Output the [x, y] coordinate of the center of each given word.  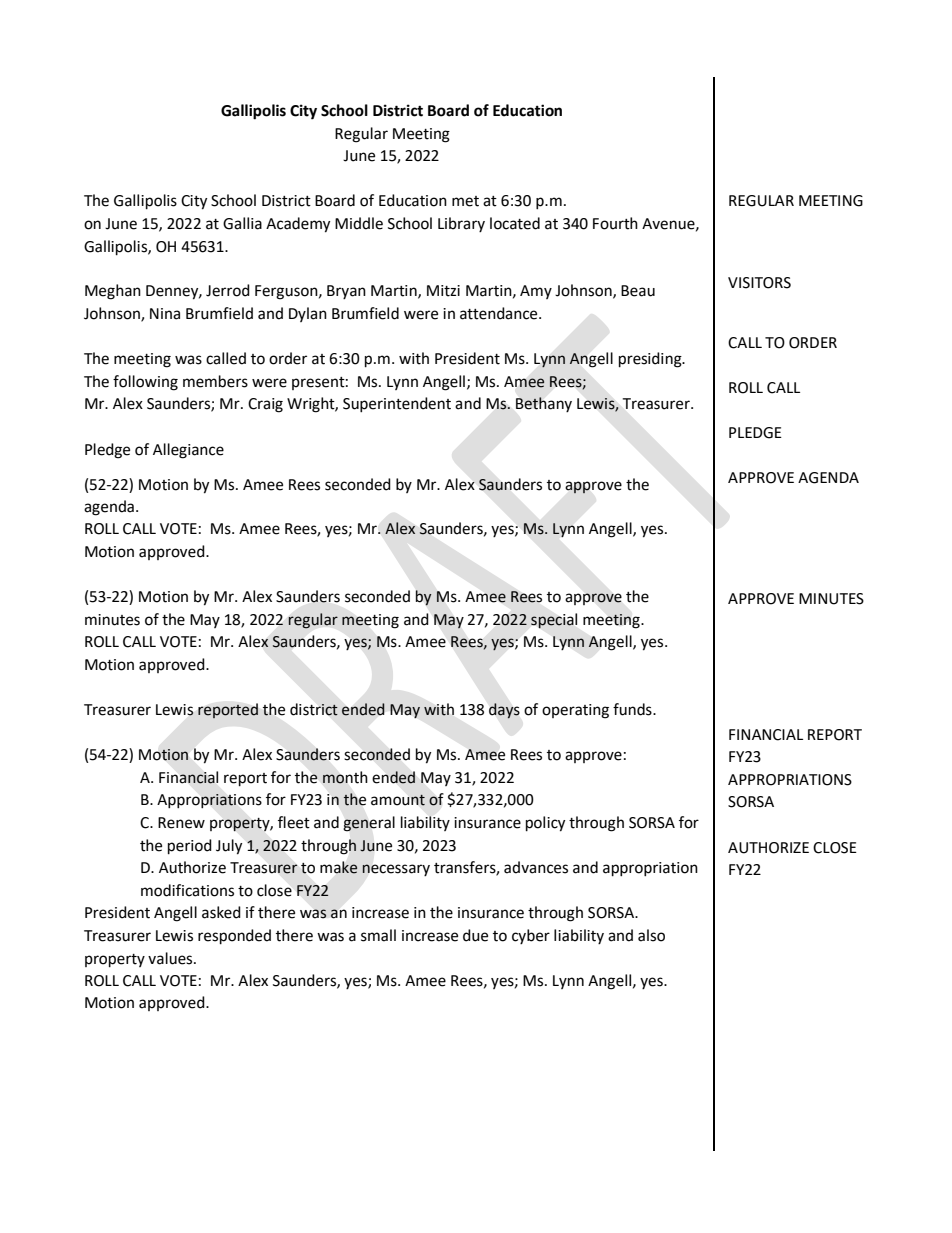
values [171, 958]
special [554, 620]
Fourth [615, 223]
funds [633, 709]
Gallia [242, 223]
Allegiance [188, 451]
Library [461, 224]
